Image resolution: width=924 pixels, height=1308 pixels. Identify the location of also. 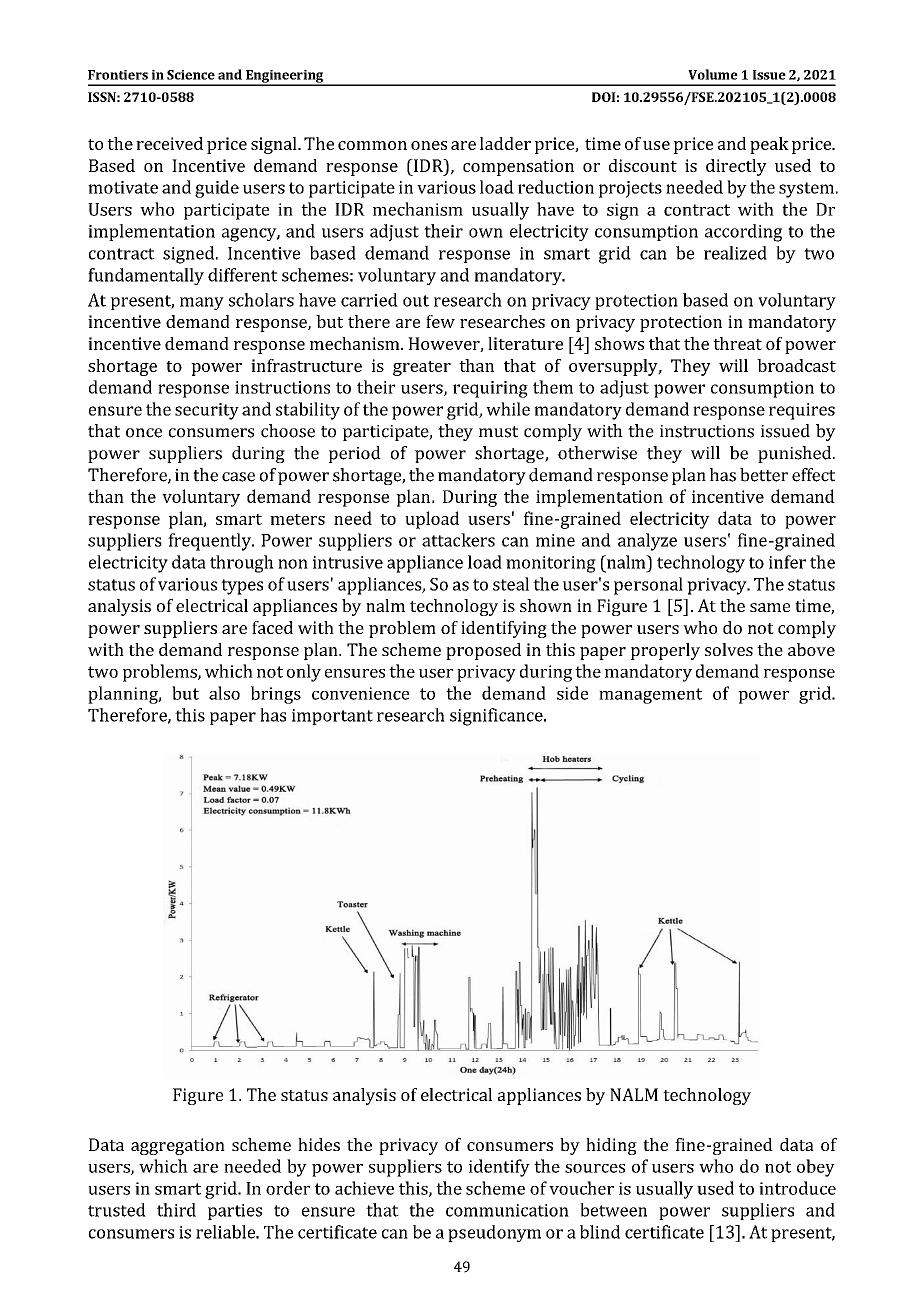
(224, 693).
